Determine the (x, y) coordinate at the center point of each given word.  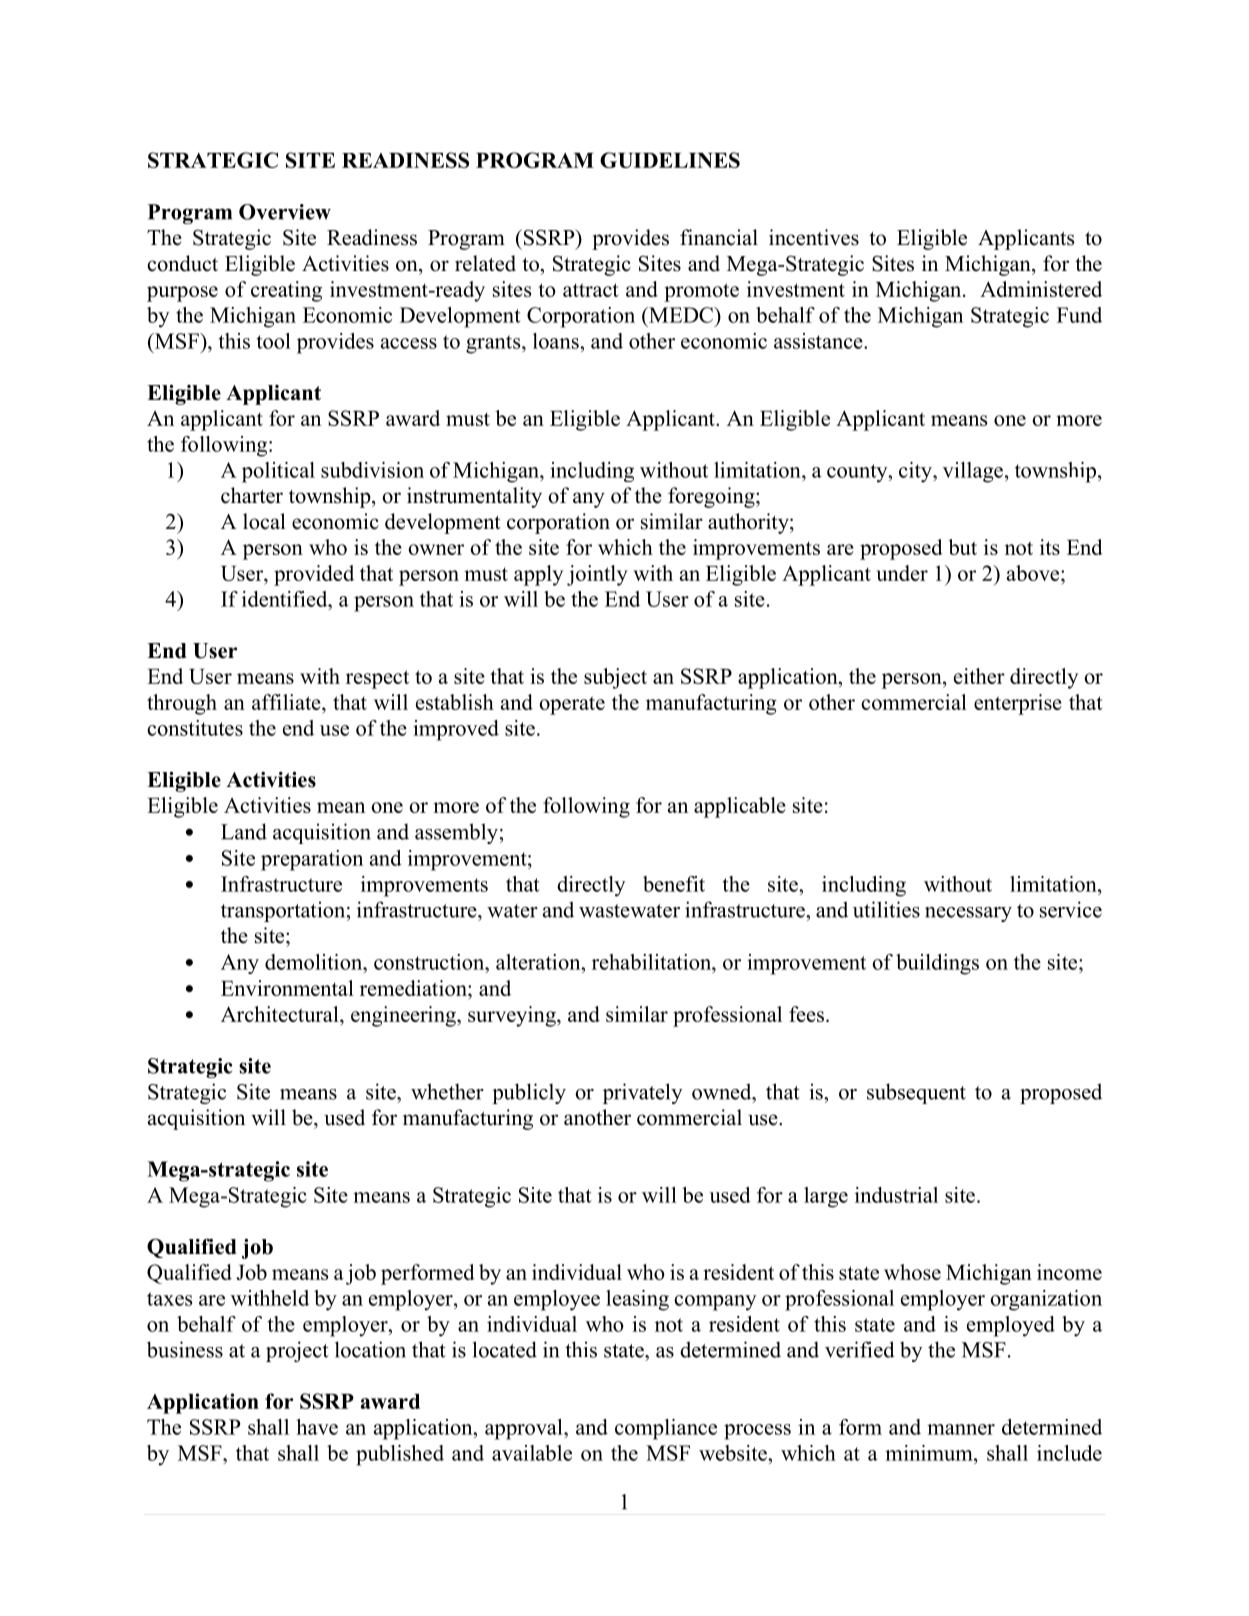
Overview (285, 212)
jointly (597, 575)
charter (252, 495)
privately (642, 1093)
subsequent (916, 1093)
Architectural (281, 1014)
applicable (740, 807)
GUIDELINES (670, 160)
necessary (968, 914)
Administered (1041, 289)
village (973, 472)
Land (244, 831)
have (317, 1427)
